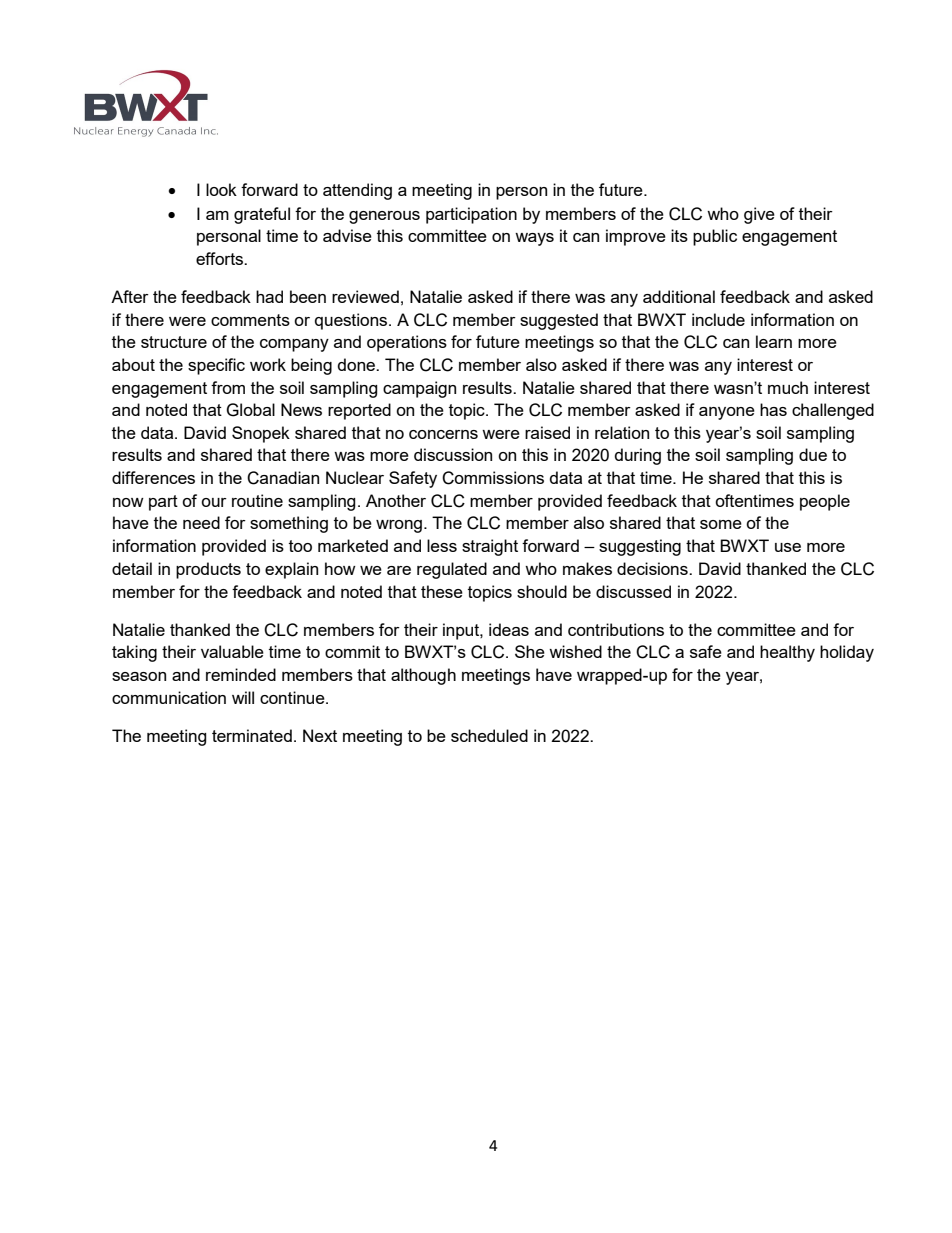 This screenshot has width=952, height=1233. What do you see at coordinates (559, 321) in the screenshot?
I see `suggested` at bounding box center [559, 321].
